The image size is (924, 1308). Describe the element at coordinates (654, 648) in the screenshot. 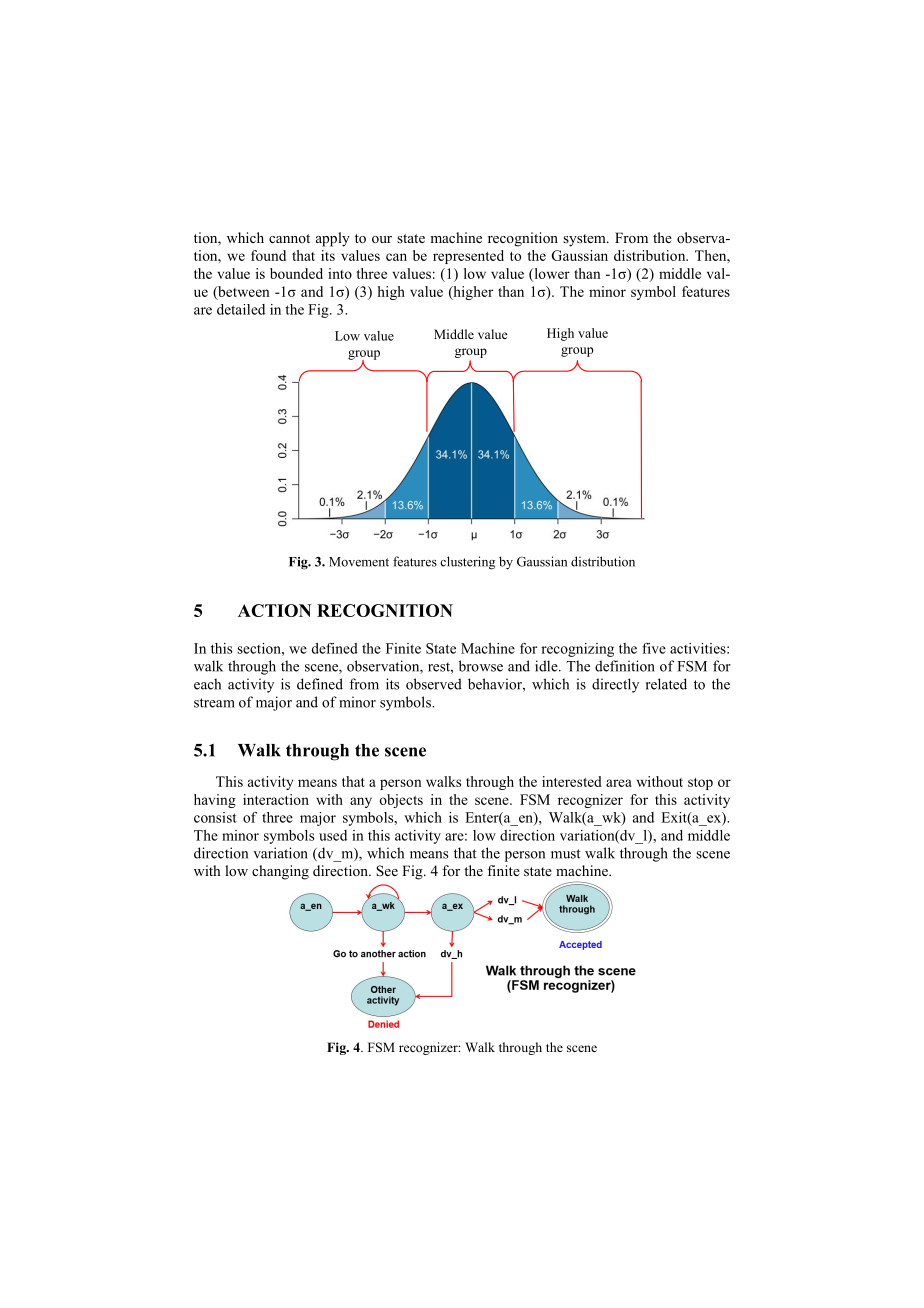

I see `five` at that location.
